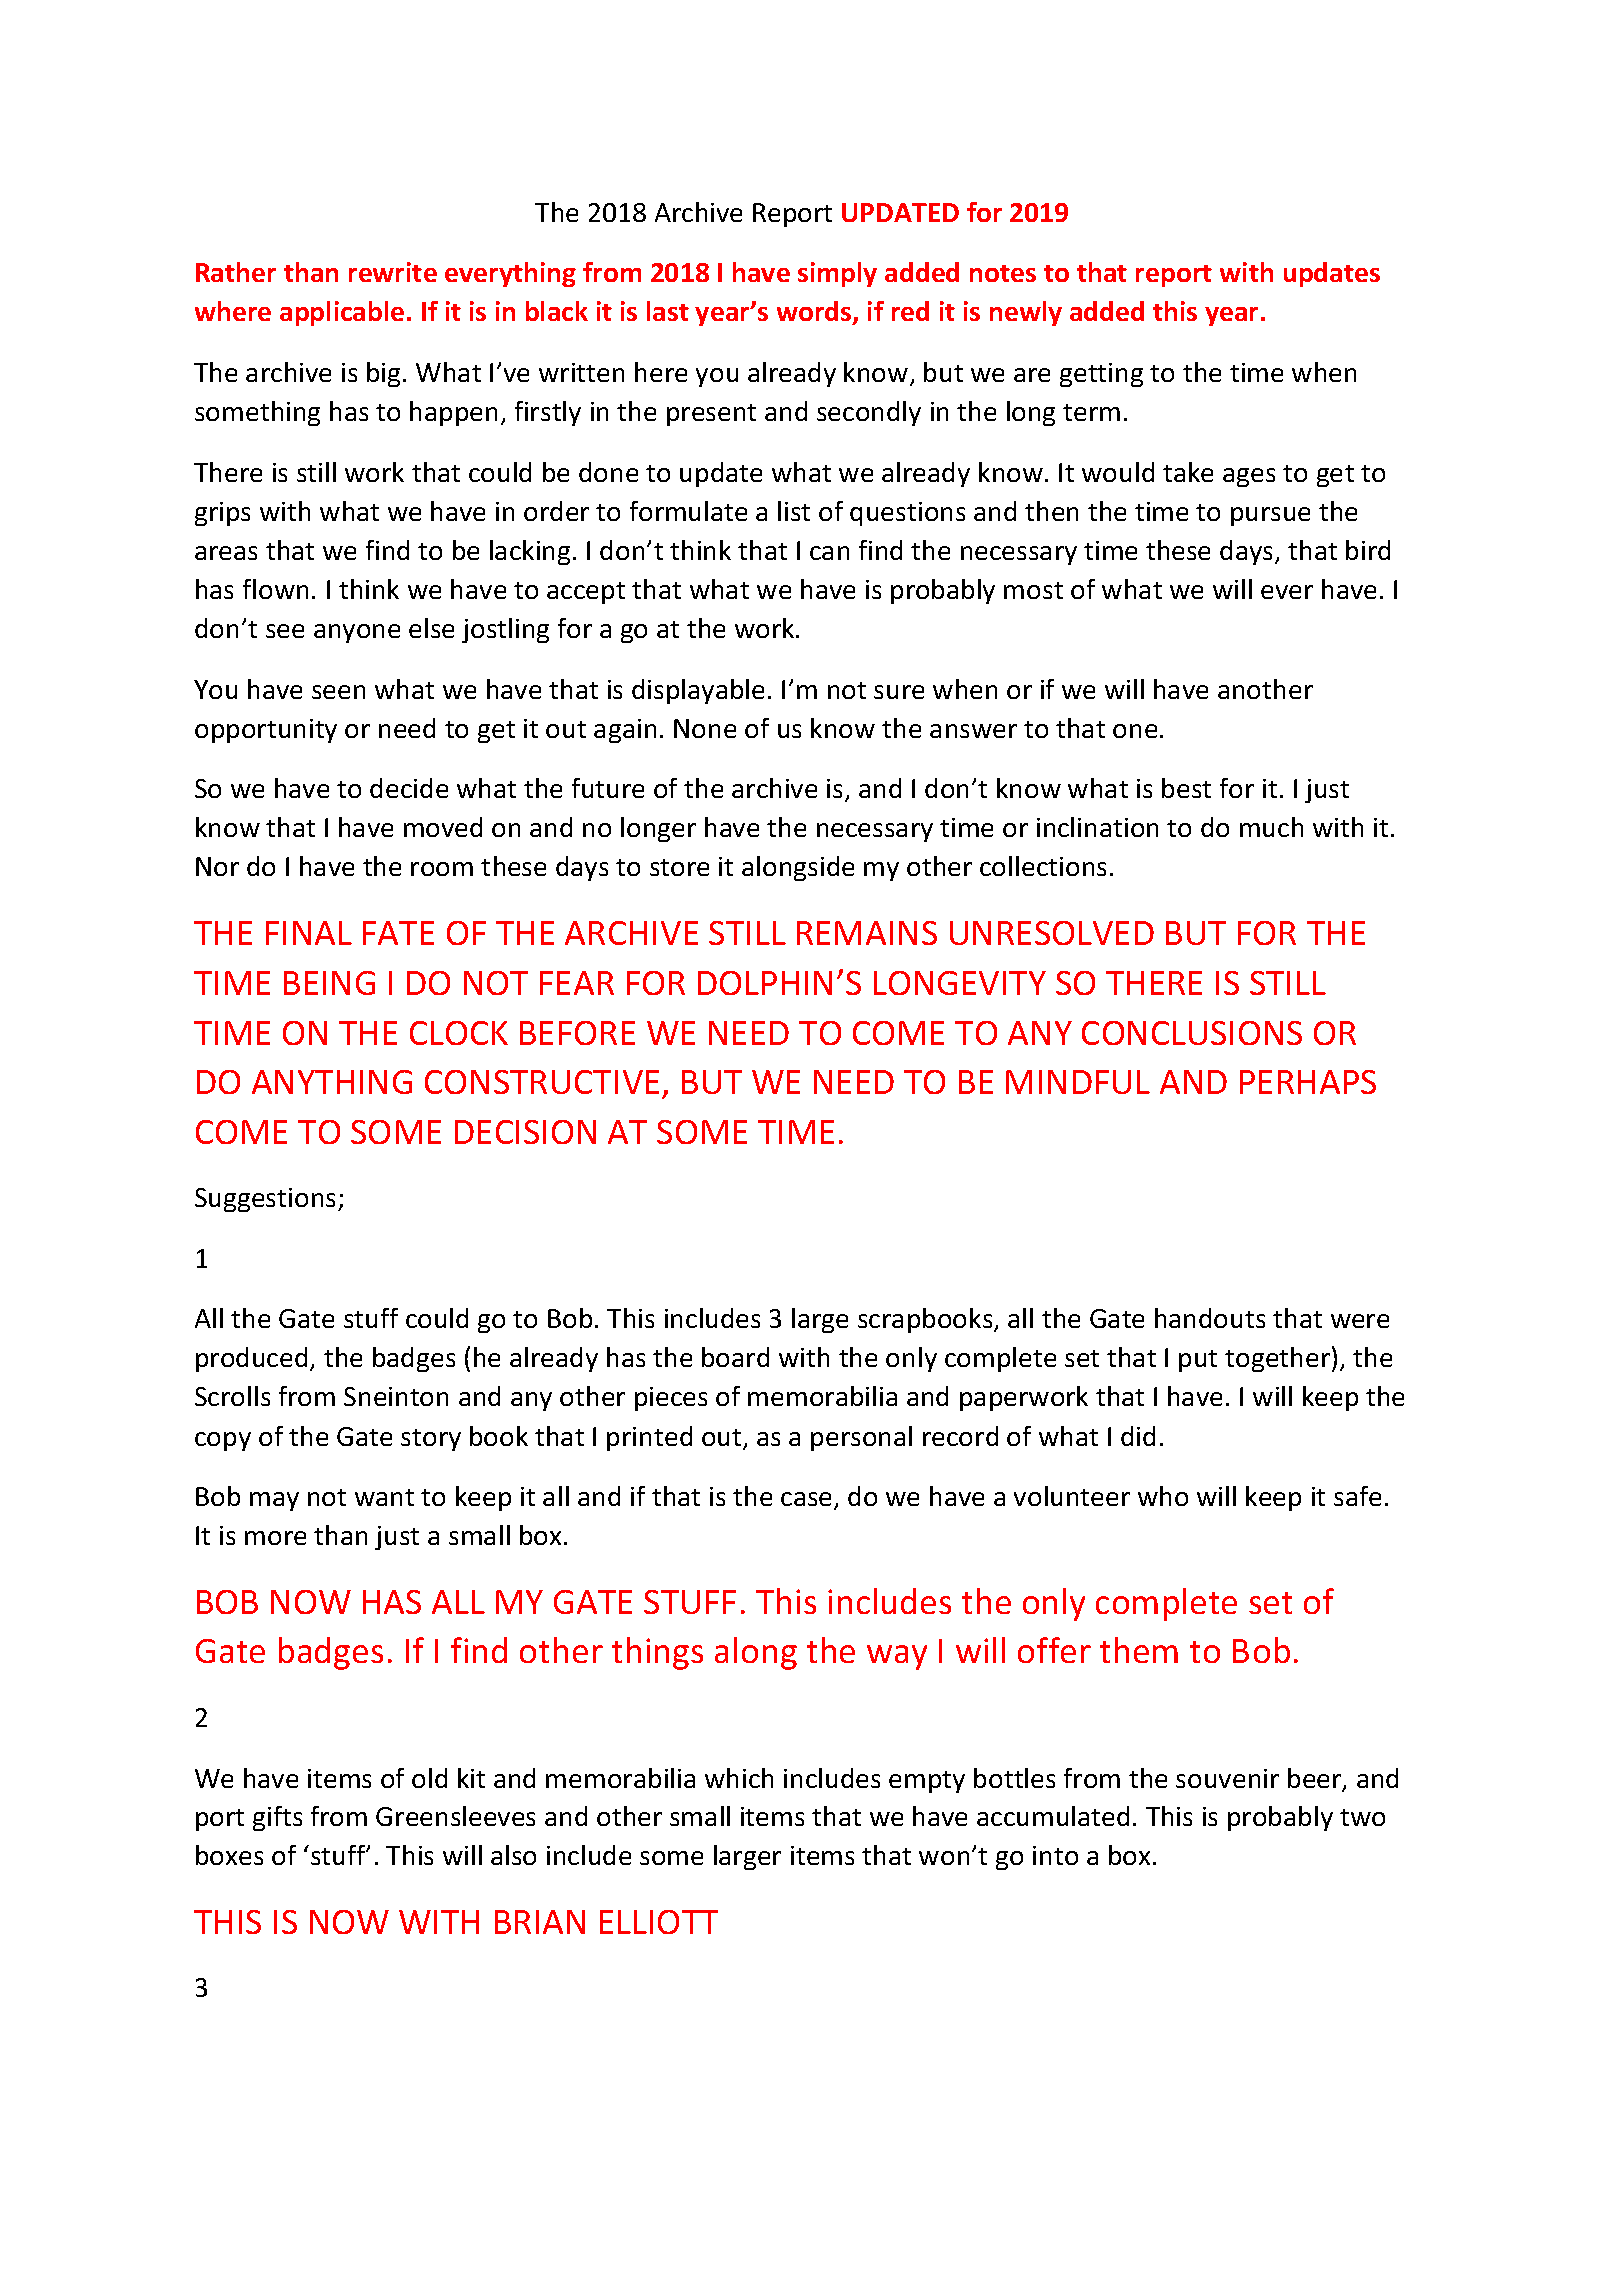 The width and height of the screenshot is (1605, 2269). I want to click on words, so click(815, 313).
